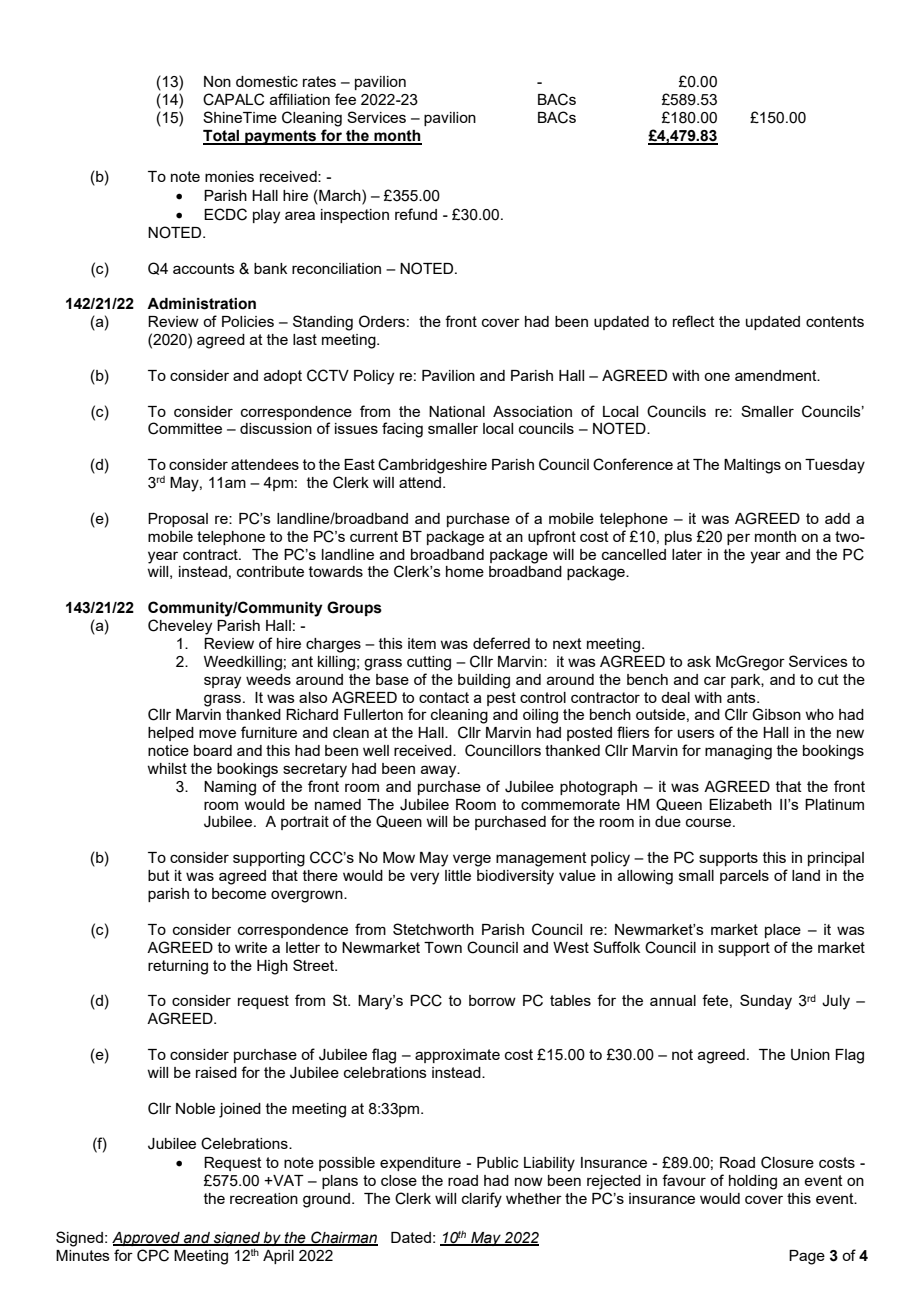 This screenshot has width=924, height=1308. I want to click on returning, so click(178, 967).
